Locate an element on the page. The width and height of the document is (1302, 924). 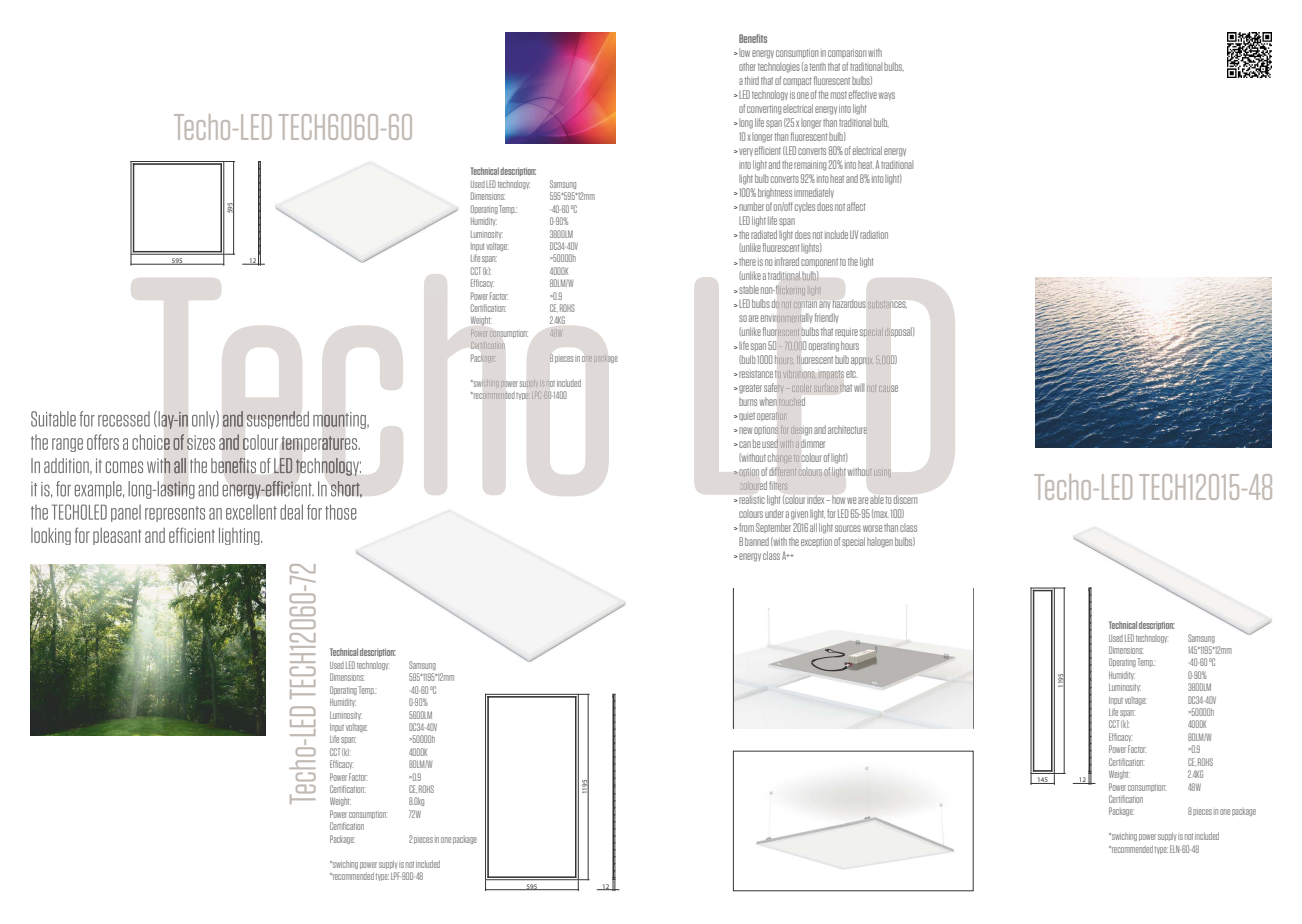
exception is located at coordinates (816, 543).
